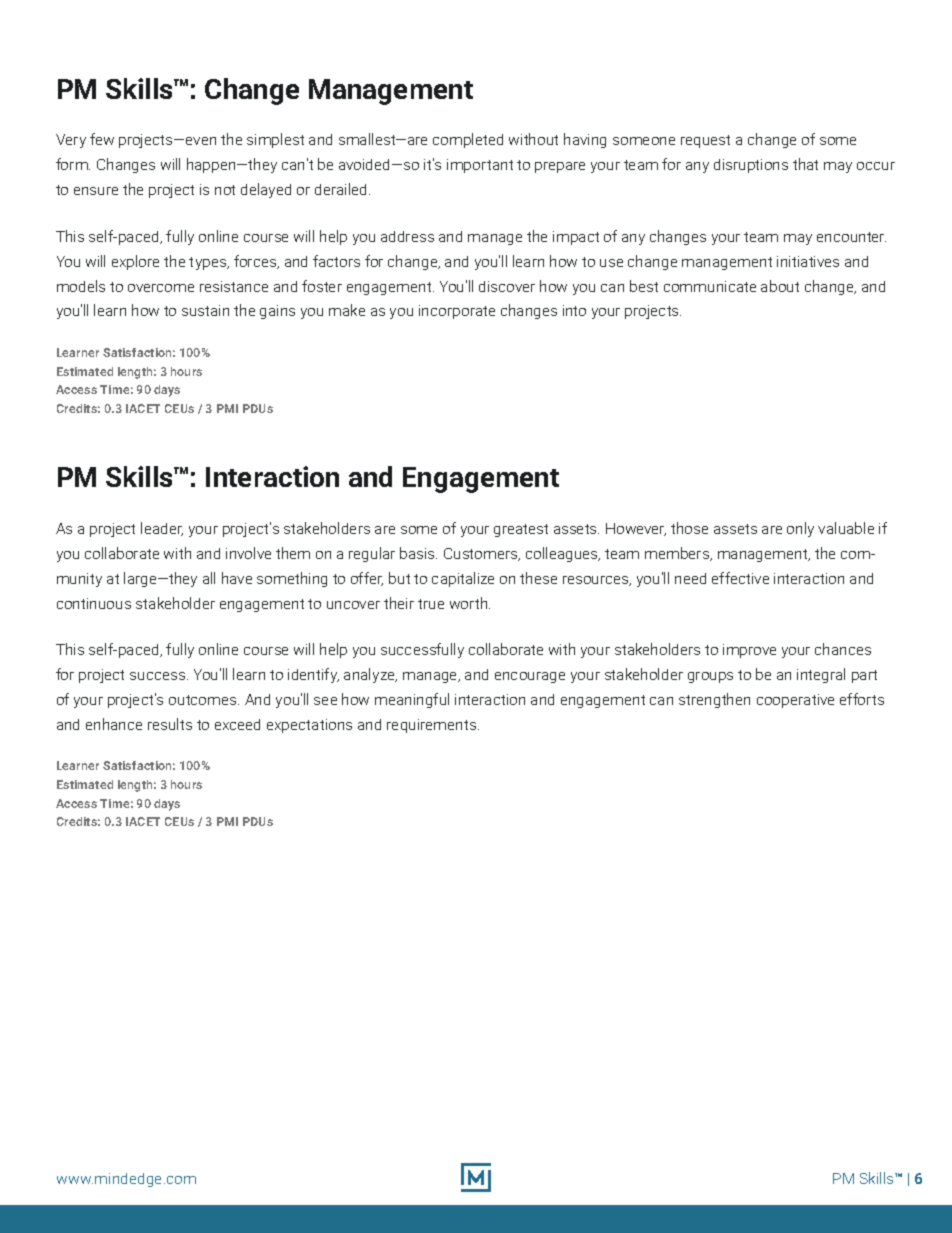 This screenshot has width=952, height=1233. What do you see at coordinates (521, 530) in the screenshot?
I see `greatest` at bounding box center [521, 530].
